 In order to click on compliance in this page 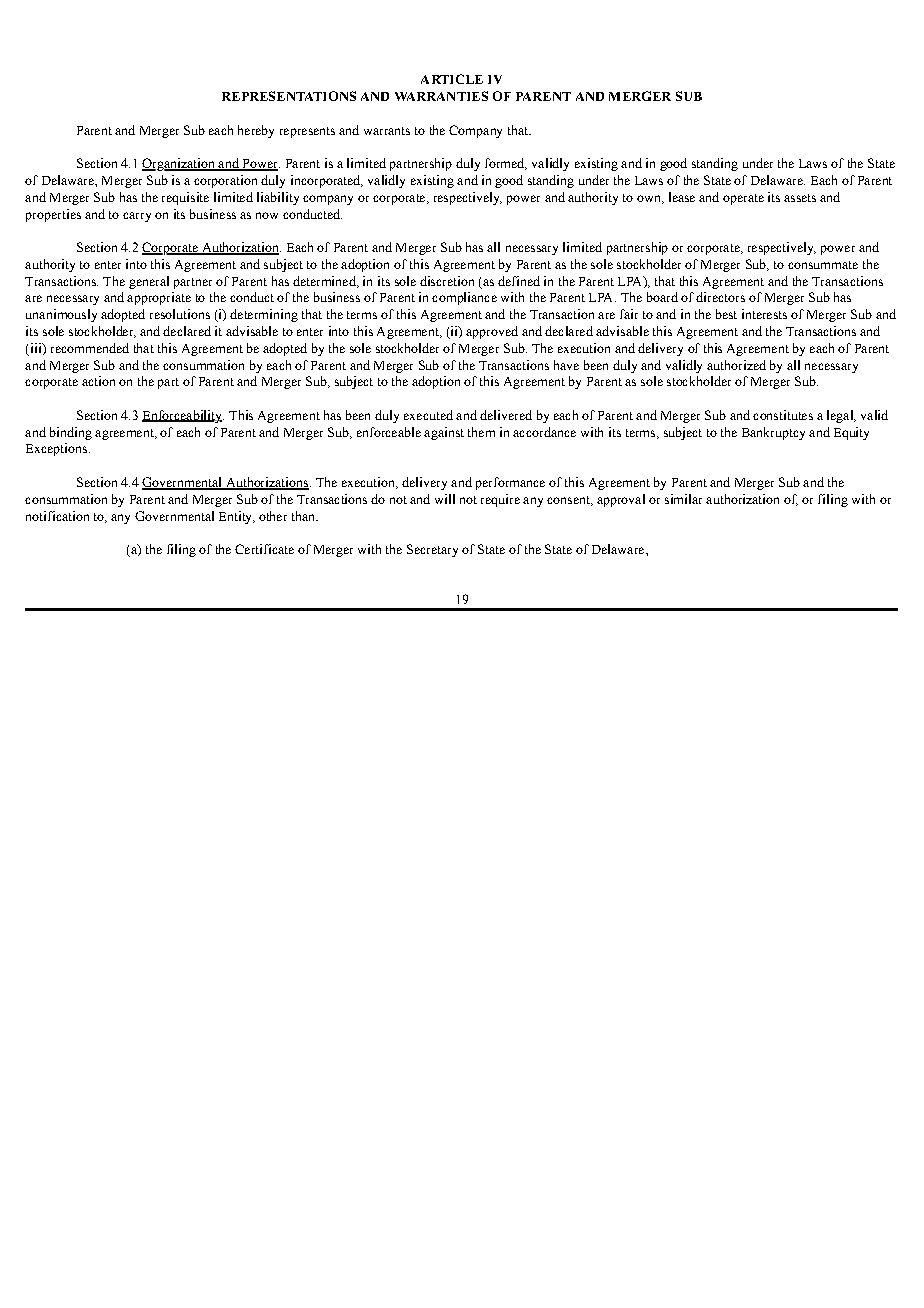, I will do `click(464, 298)`.
